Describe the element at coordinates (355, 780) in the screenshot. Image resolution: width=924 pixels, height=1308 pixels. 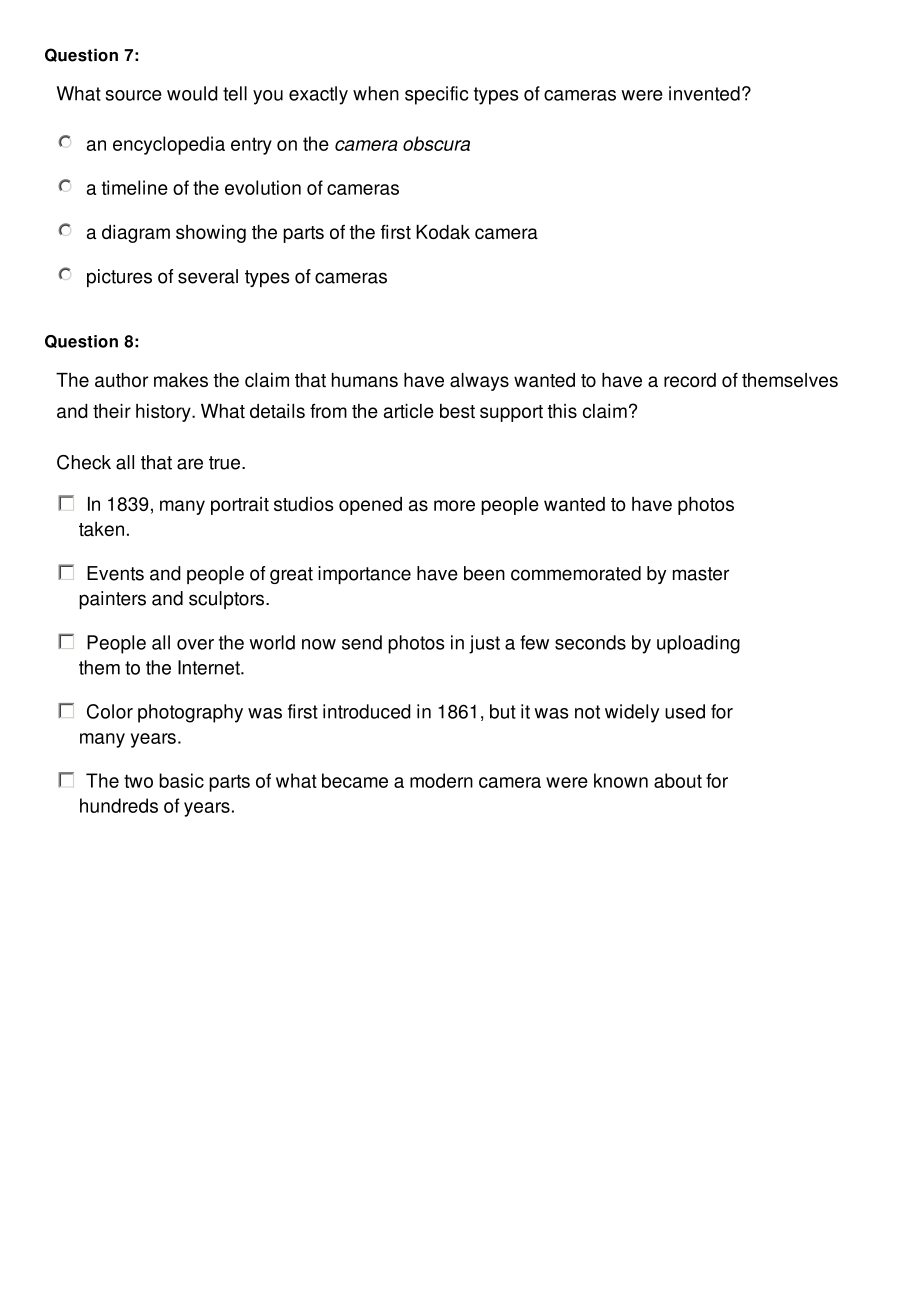
I see `became` at that location.
